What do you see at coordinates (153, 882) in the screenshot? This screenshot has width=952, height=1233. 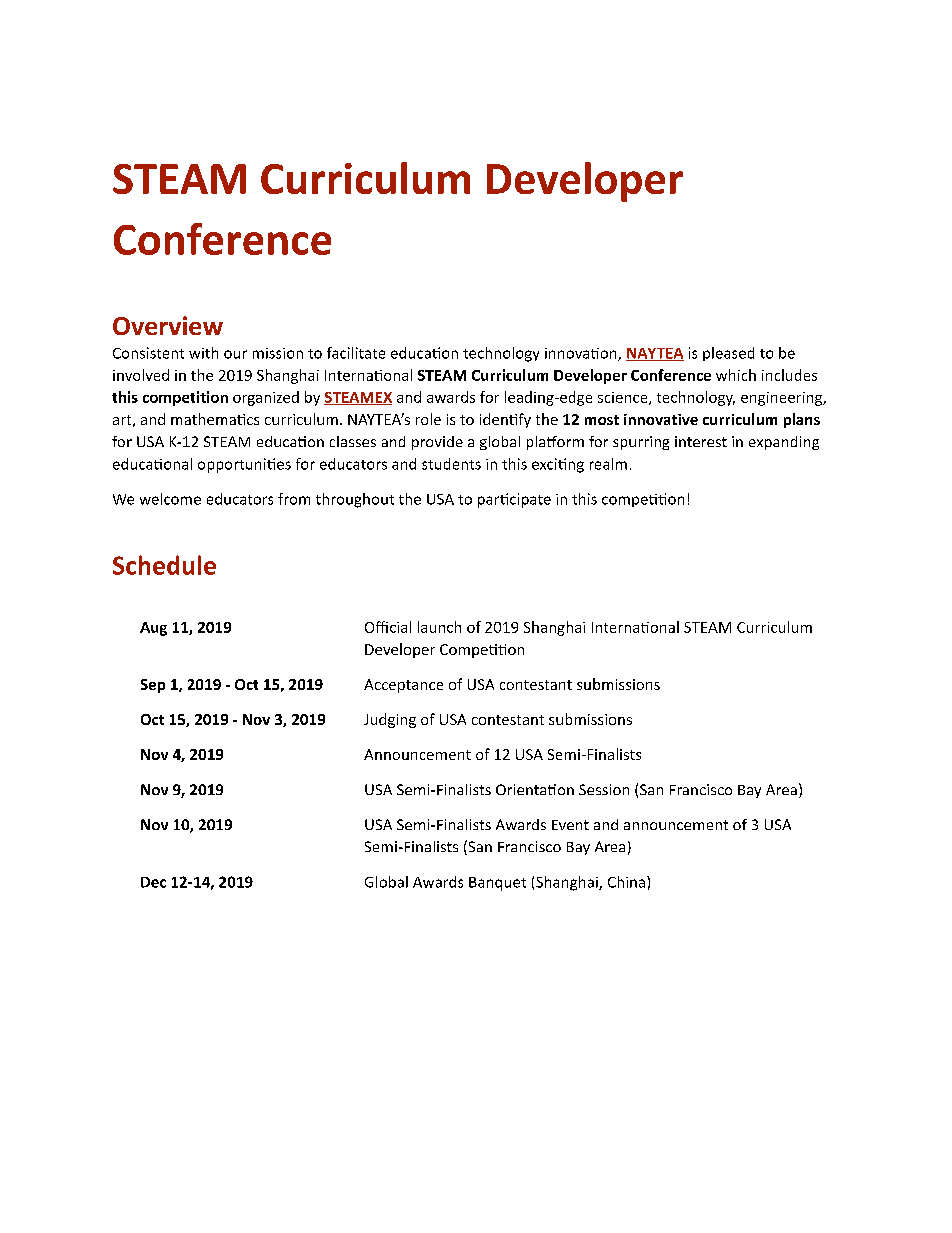 I see `Dec` at bounding box center [153, 882].
